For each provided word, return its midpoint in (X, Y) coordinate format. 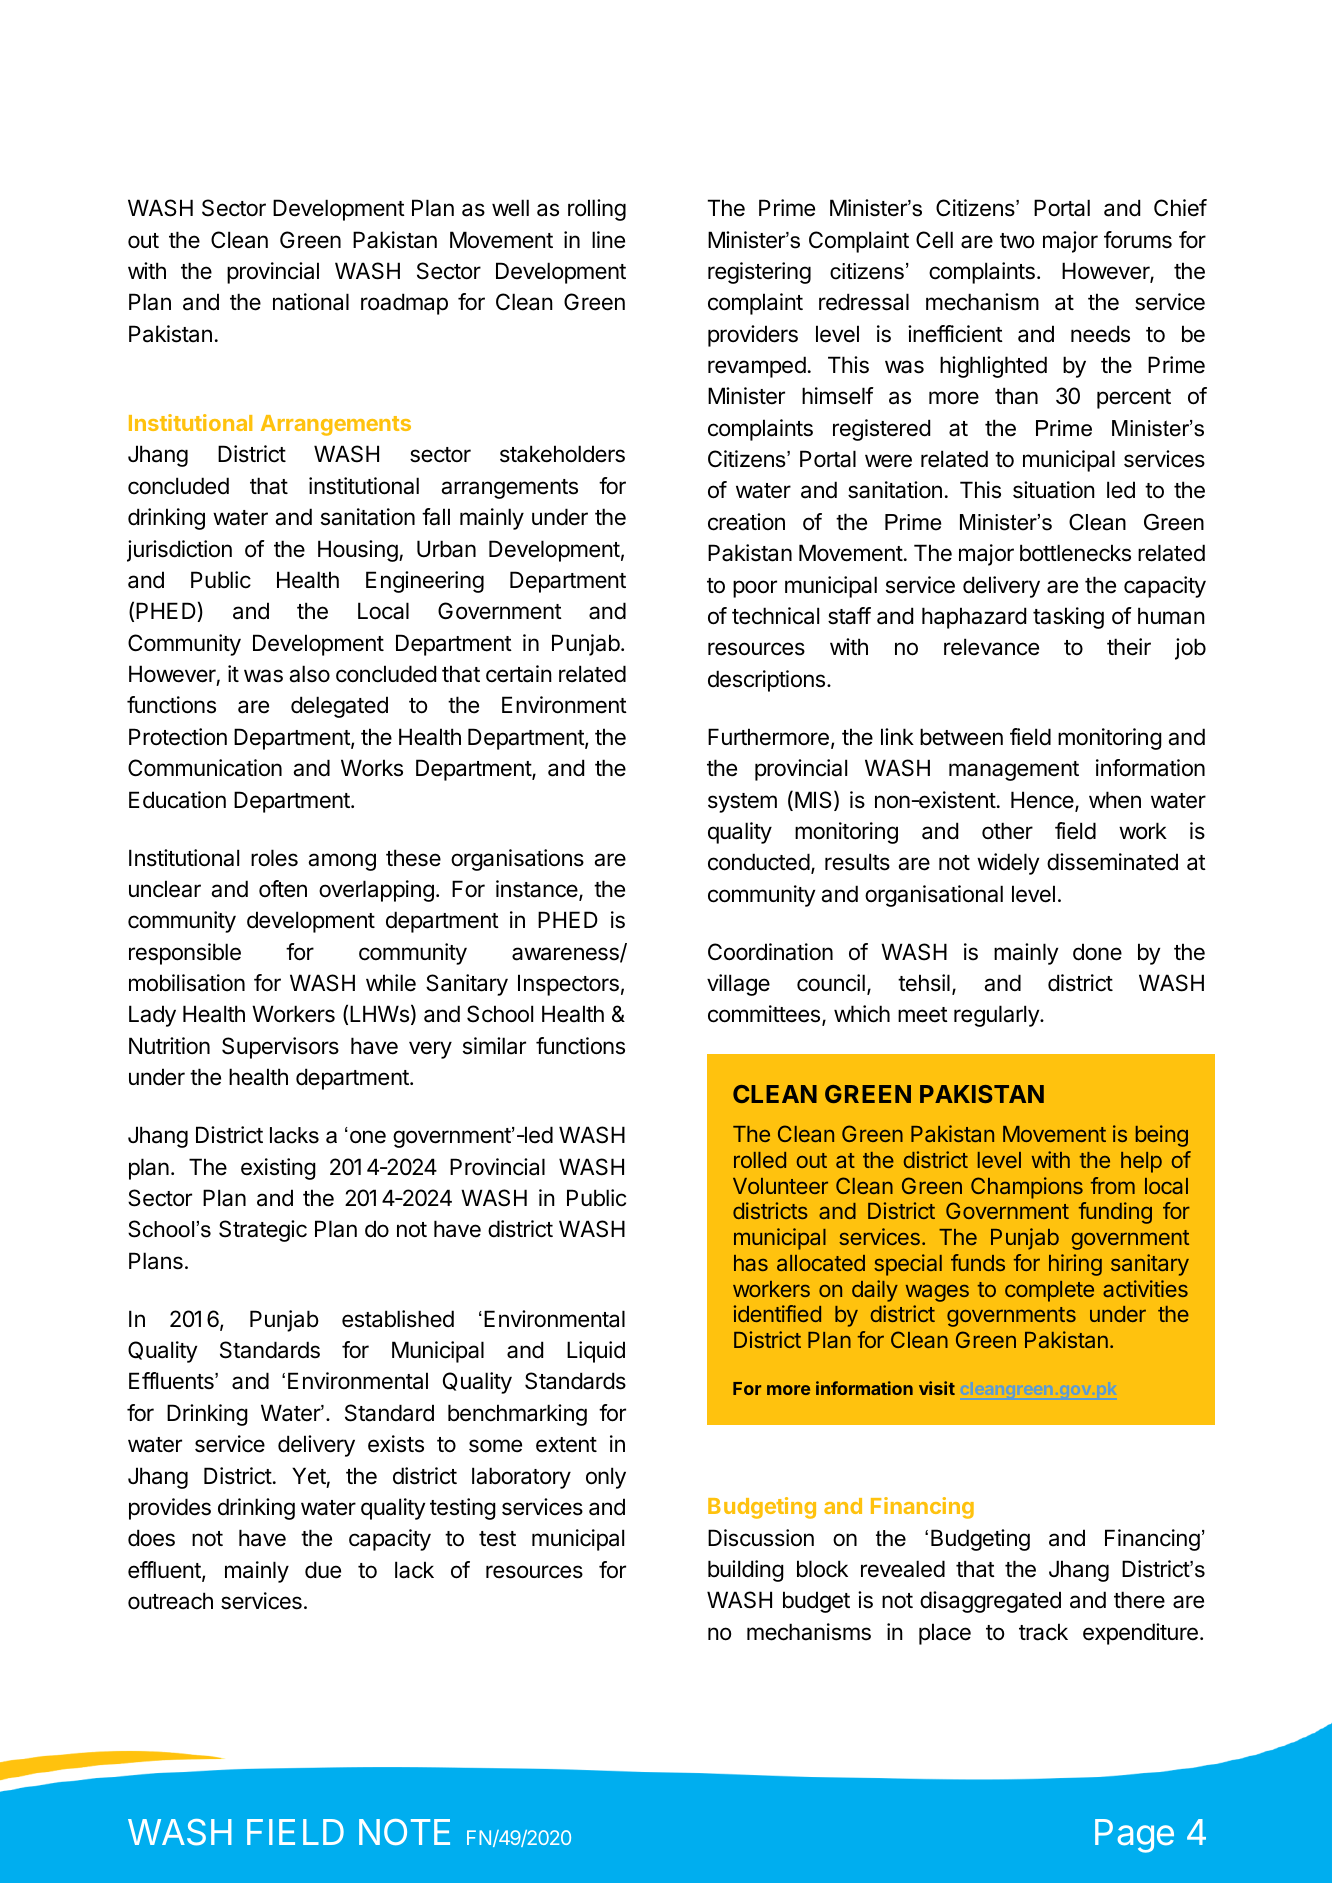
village (738, 985)
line (608, 240)
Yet (309, 1476)
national (311, 302)
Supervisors (280, 1048)
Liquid (596, 1352)
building (746, 1571)
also (309, 674)
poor (755, 589)
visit (937, 1388)
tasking (1068, 618)
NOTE (404, 1832)
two (1017, 241)
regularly (997, 1016)
